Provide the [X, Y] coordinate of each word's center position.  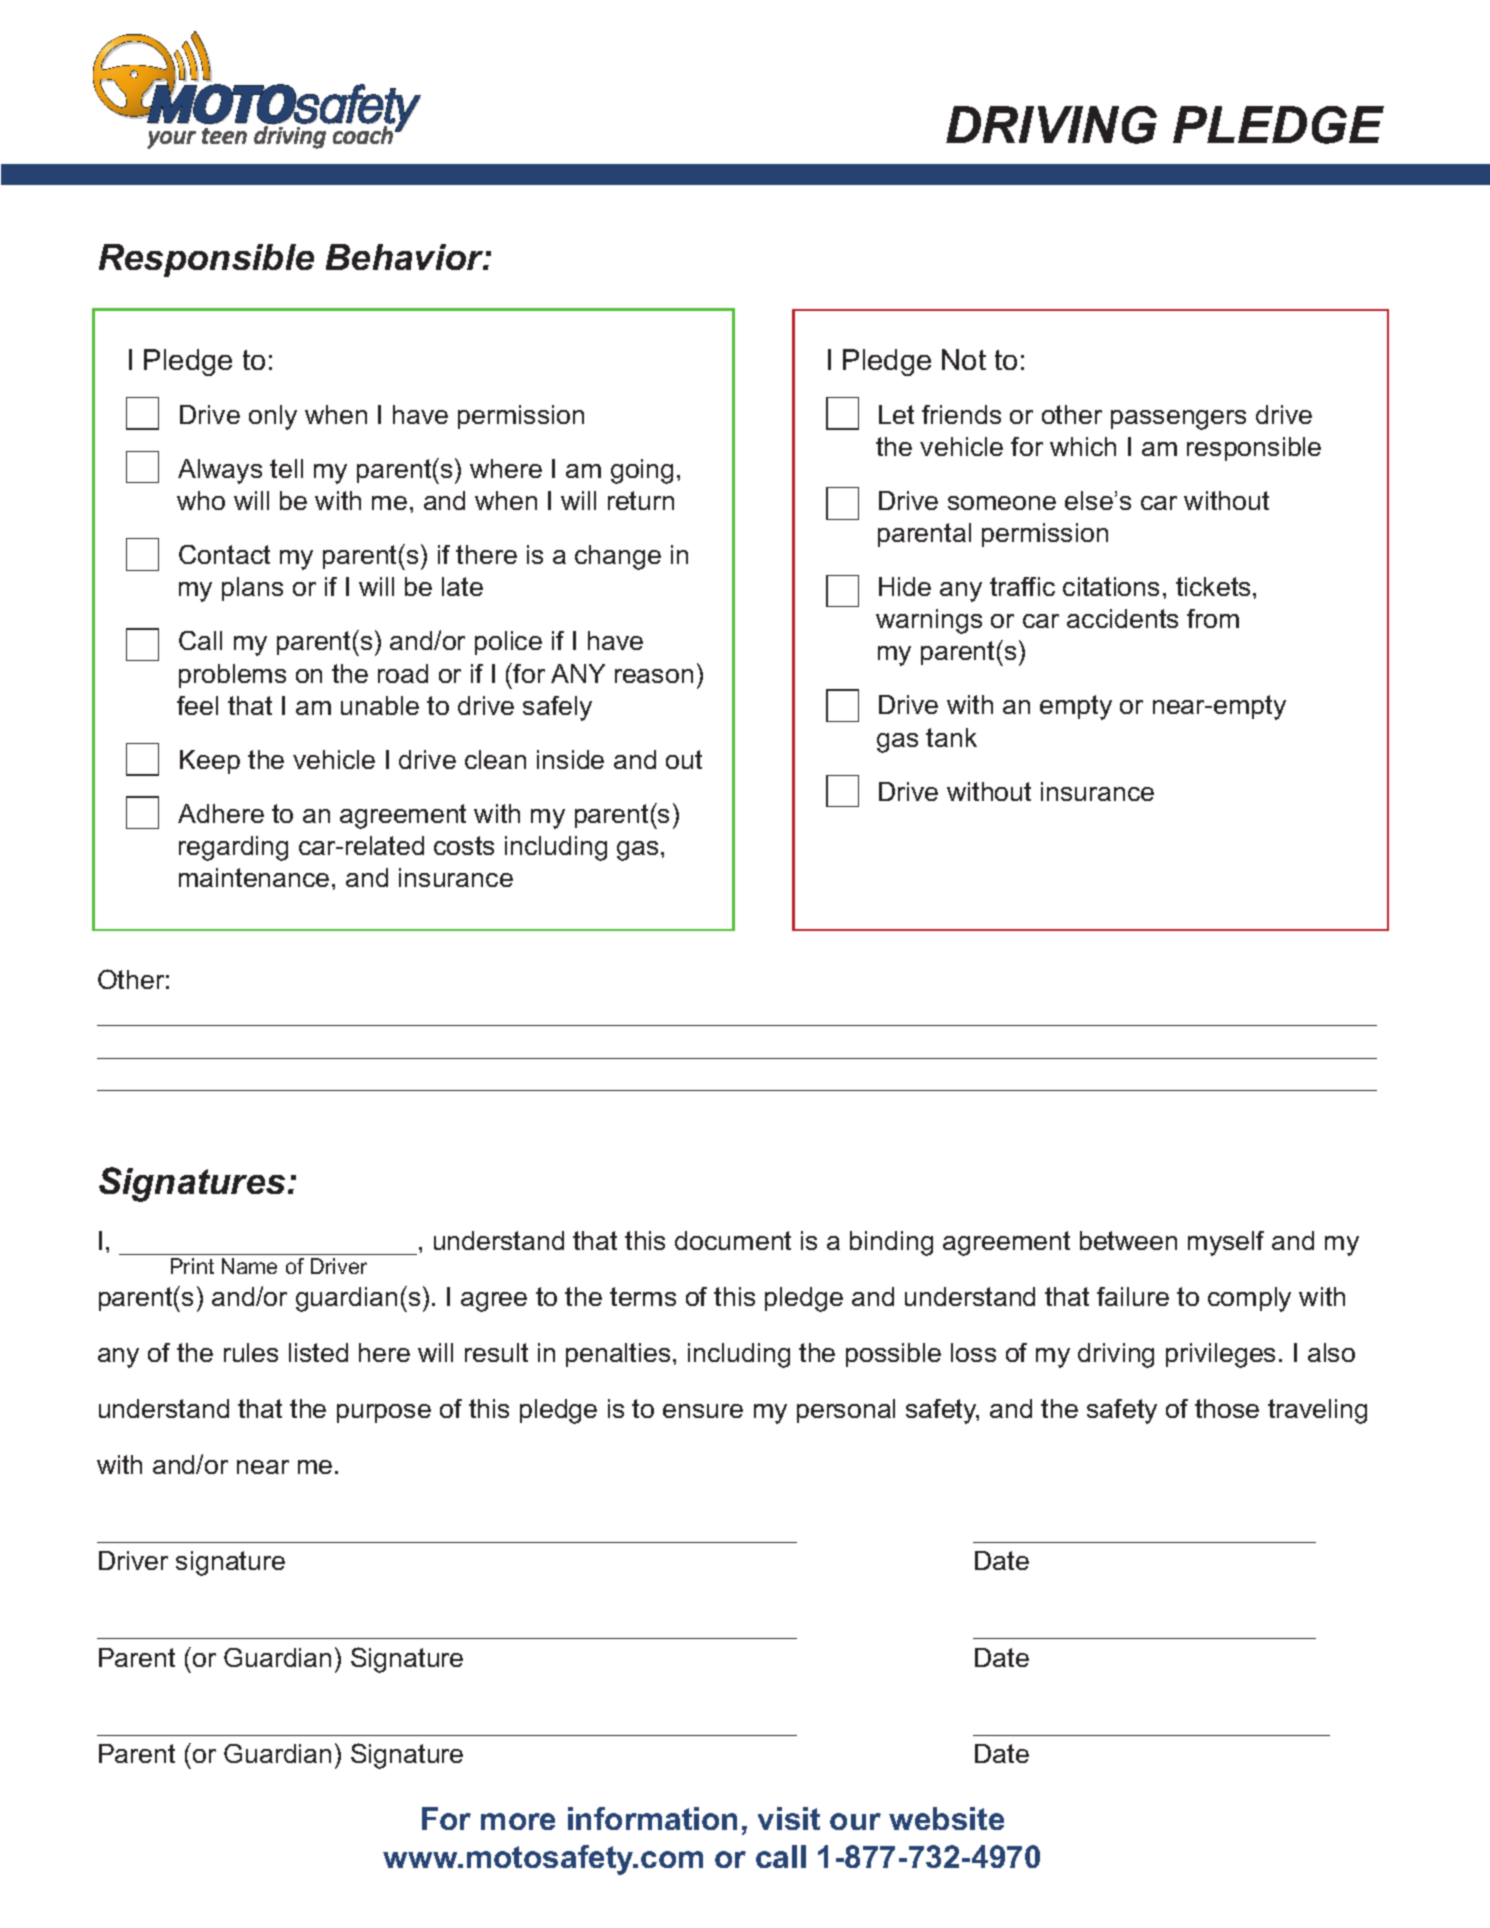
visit [789, 1818]
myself [1226, 1243]
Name [249, 1266]
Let [896, 414]
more [518, 1821]
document [733, 1240]
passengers [1178, 420]
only [273, 417]
